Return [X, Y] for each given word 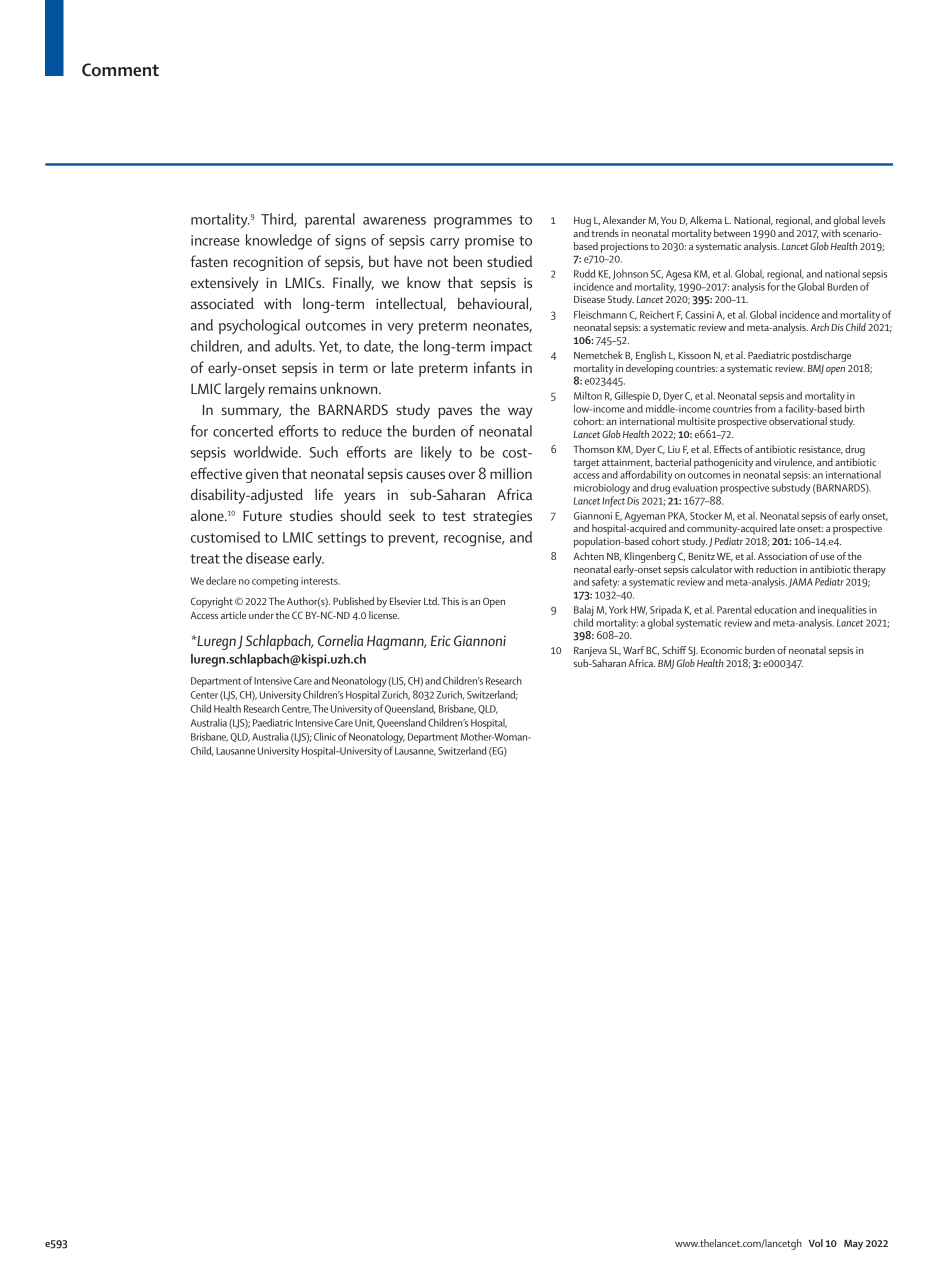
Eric [441, 640]
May [853, 1245]
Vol [816, 1243]
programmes [473, 223]
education [775, 609]
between [732, 233]
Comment [120, 69]
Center [204, 695]
